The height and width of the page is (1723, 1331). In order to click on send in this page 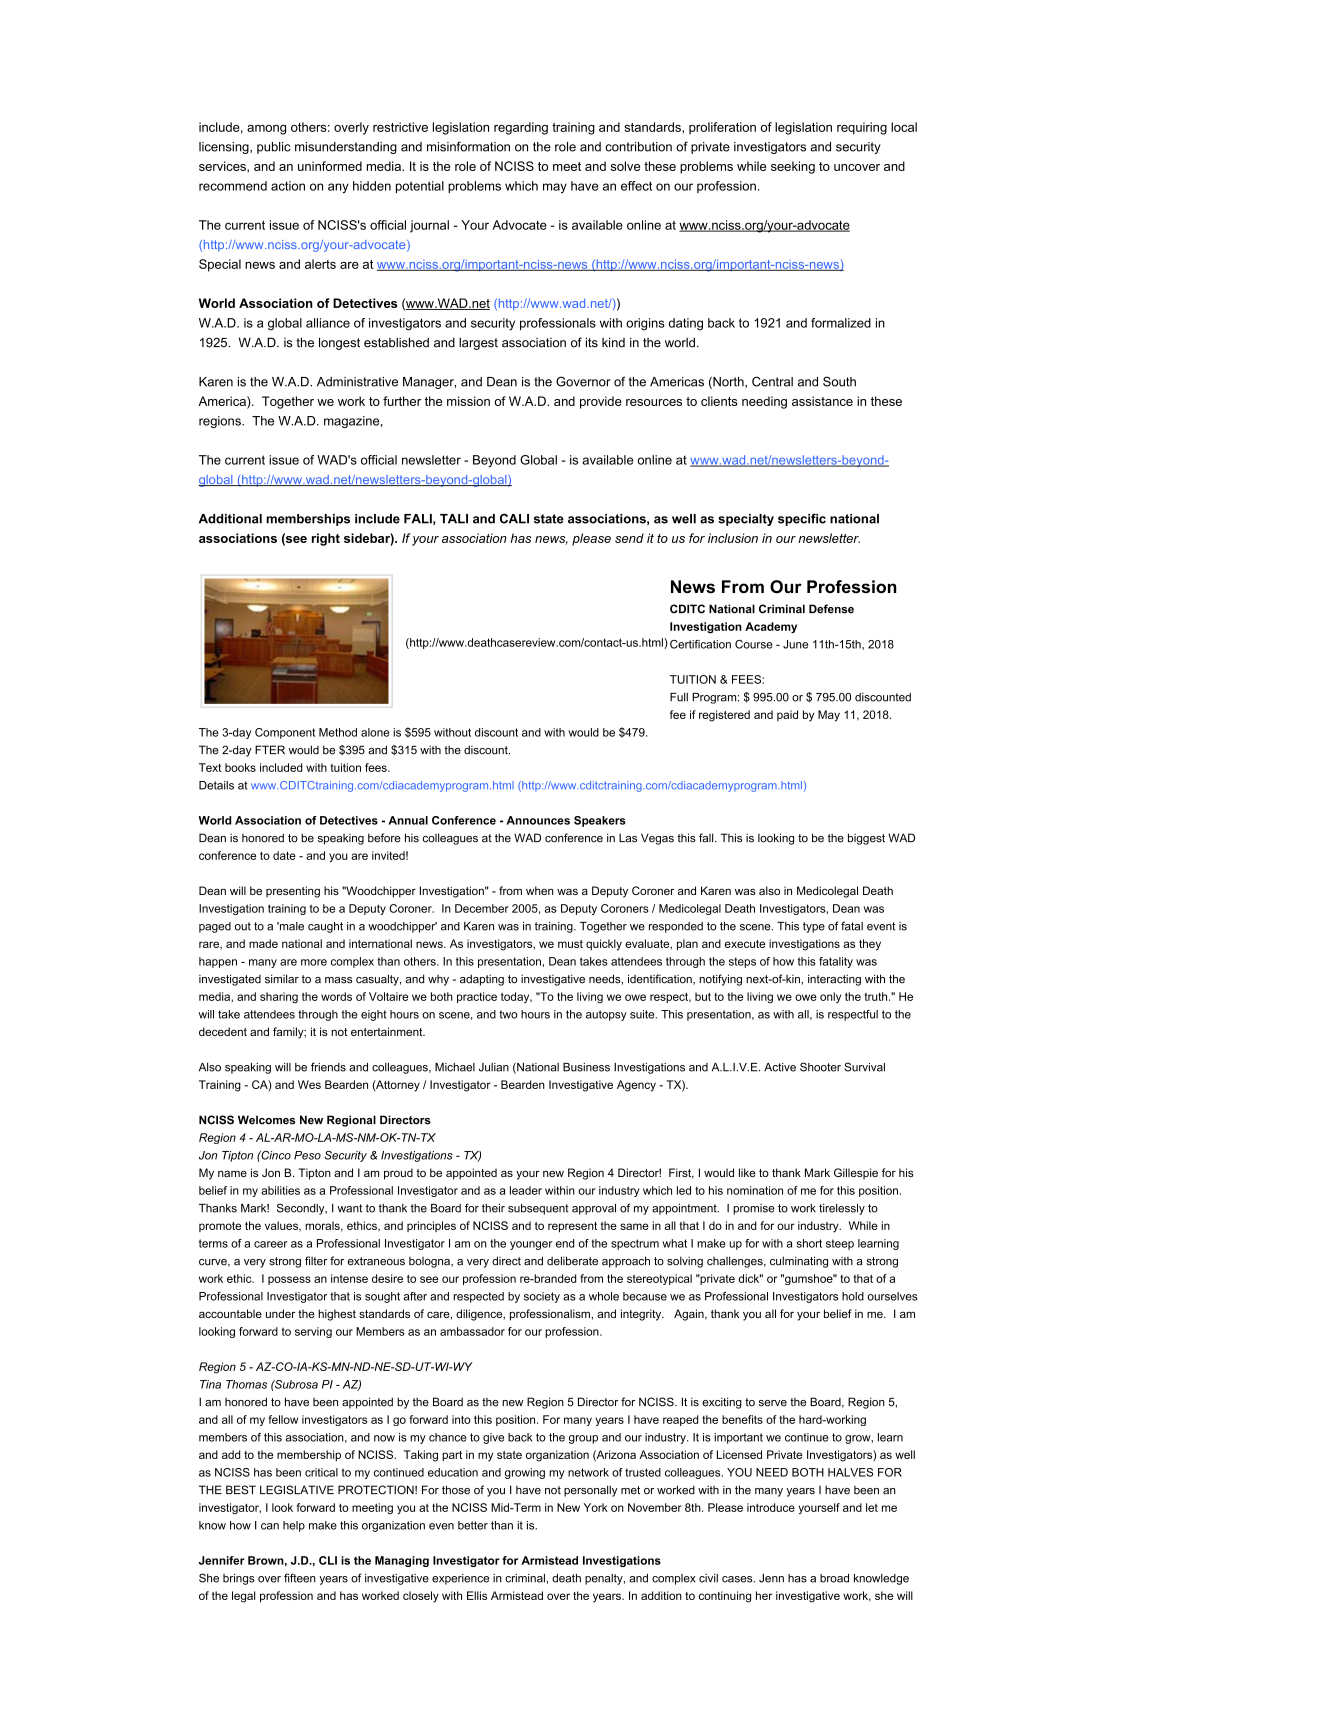, I will do `click(629, 538)`.
